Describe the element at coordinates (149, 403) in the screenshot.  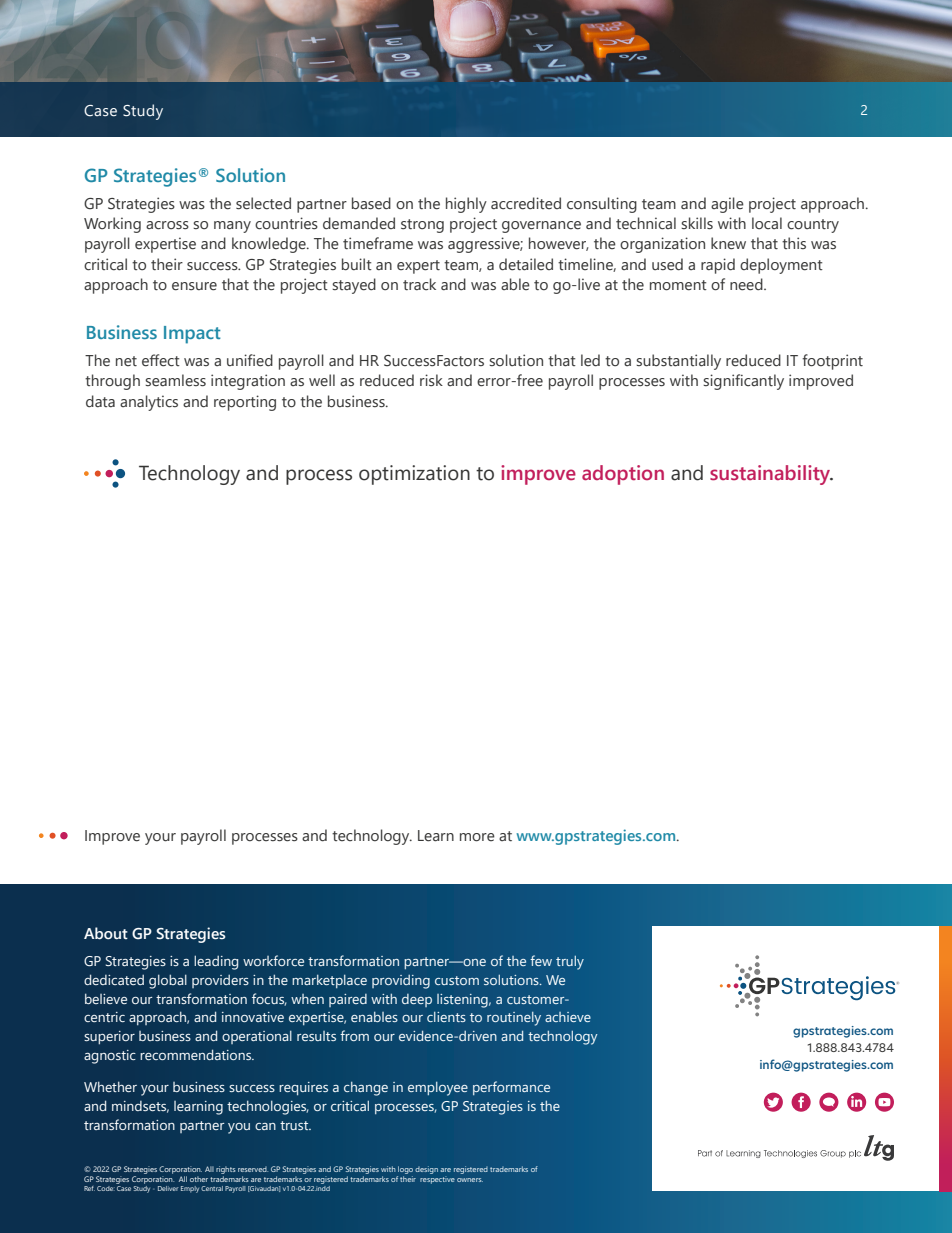
I see `analytics` at that location.
